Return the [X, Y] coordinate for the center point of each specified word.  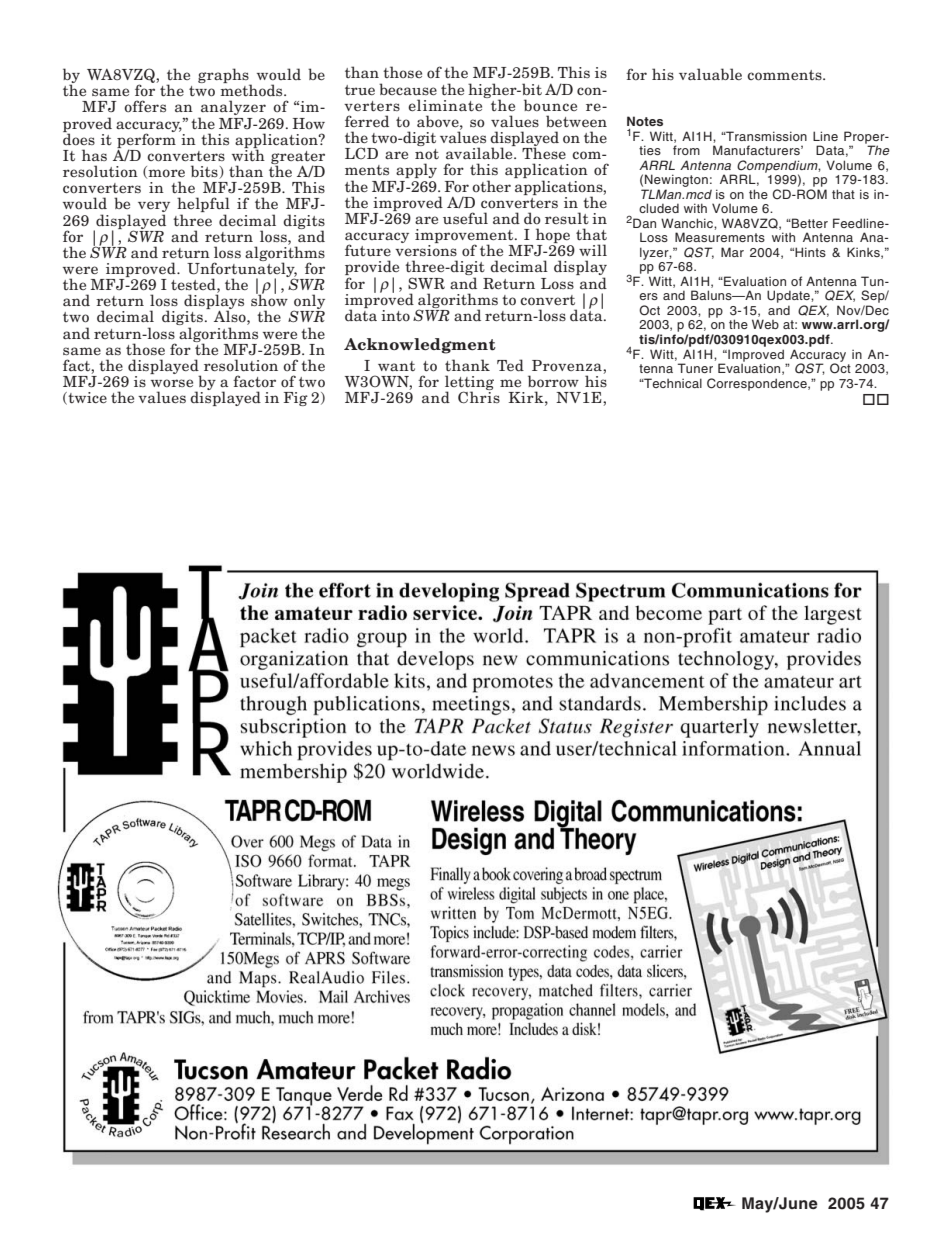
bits [205, 172]
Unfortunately [242, 270]
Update [789, 298]
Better [809, 223]
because [408, 89]
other [491, 186]
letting [469, 384]
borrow [553, 381]
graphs [224, 77]
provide [372, 269]
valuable [710, 74]
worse [172, 383]
